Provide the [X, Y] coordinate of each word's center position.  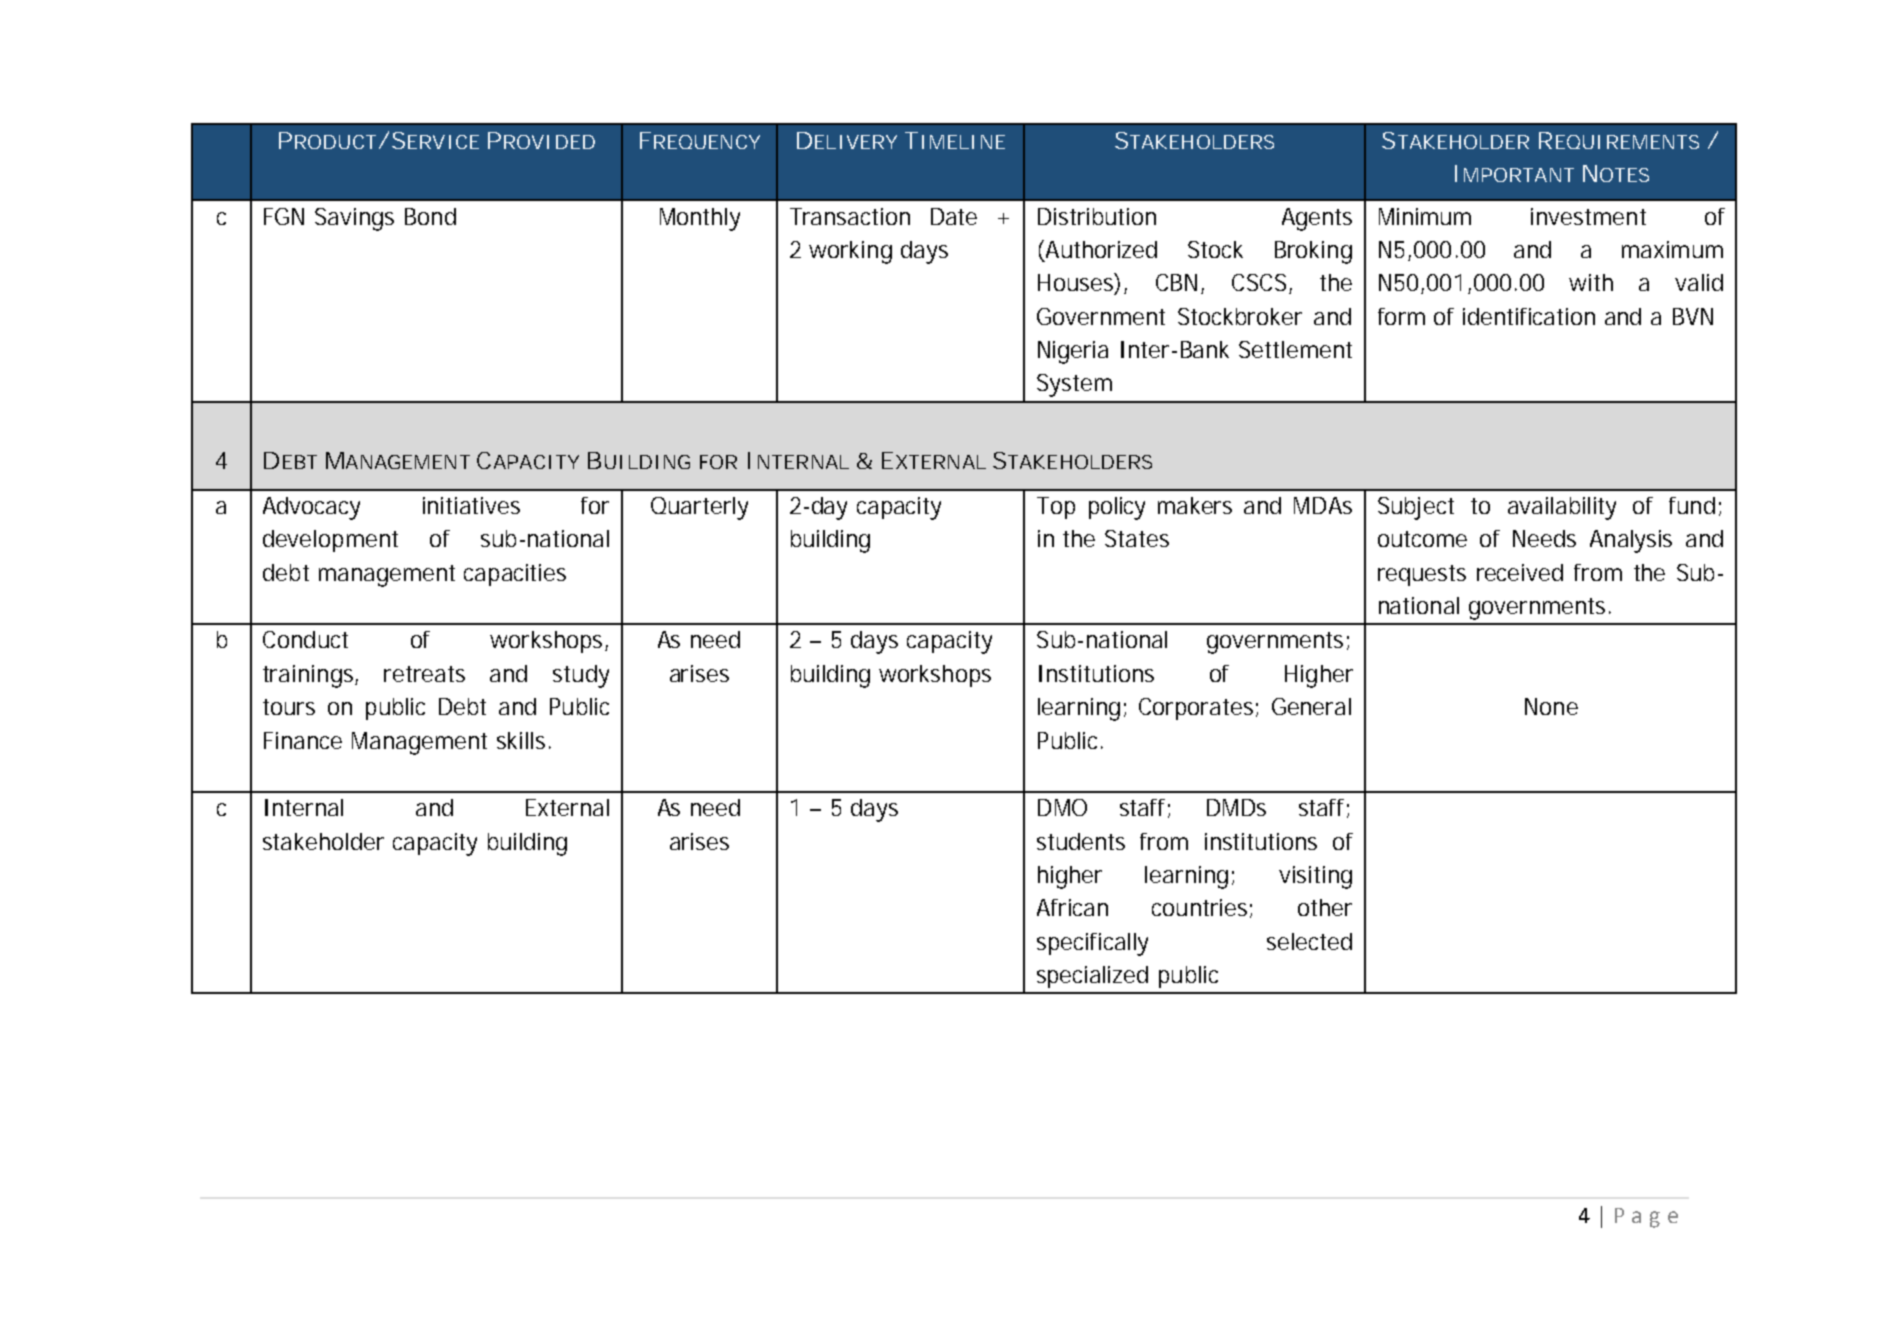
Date [954, 216]
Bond [430, 216]
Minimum [1425, 216]
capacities [515, 575]
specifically [1092, 944]
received [1520, 572]
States [1137, 538]
